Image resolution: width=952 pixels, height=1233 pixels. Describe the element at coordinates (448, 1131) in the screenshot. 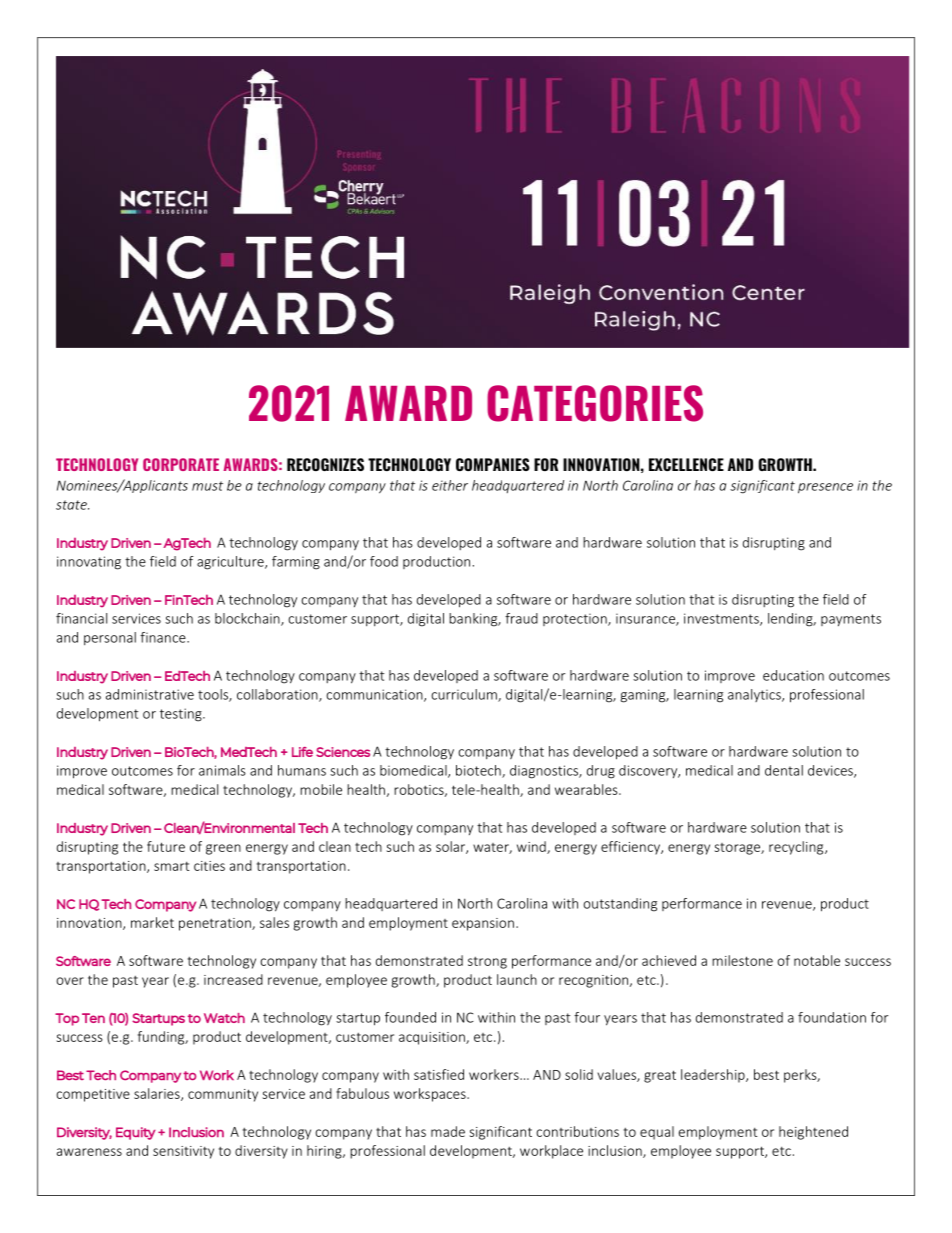

I see `made` at that location.
